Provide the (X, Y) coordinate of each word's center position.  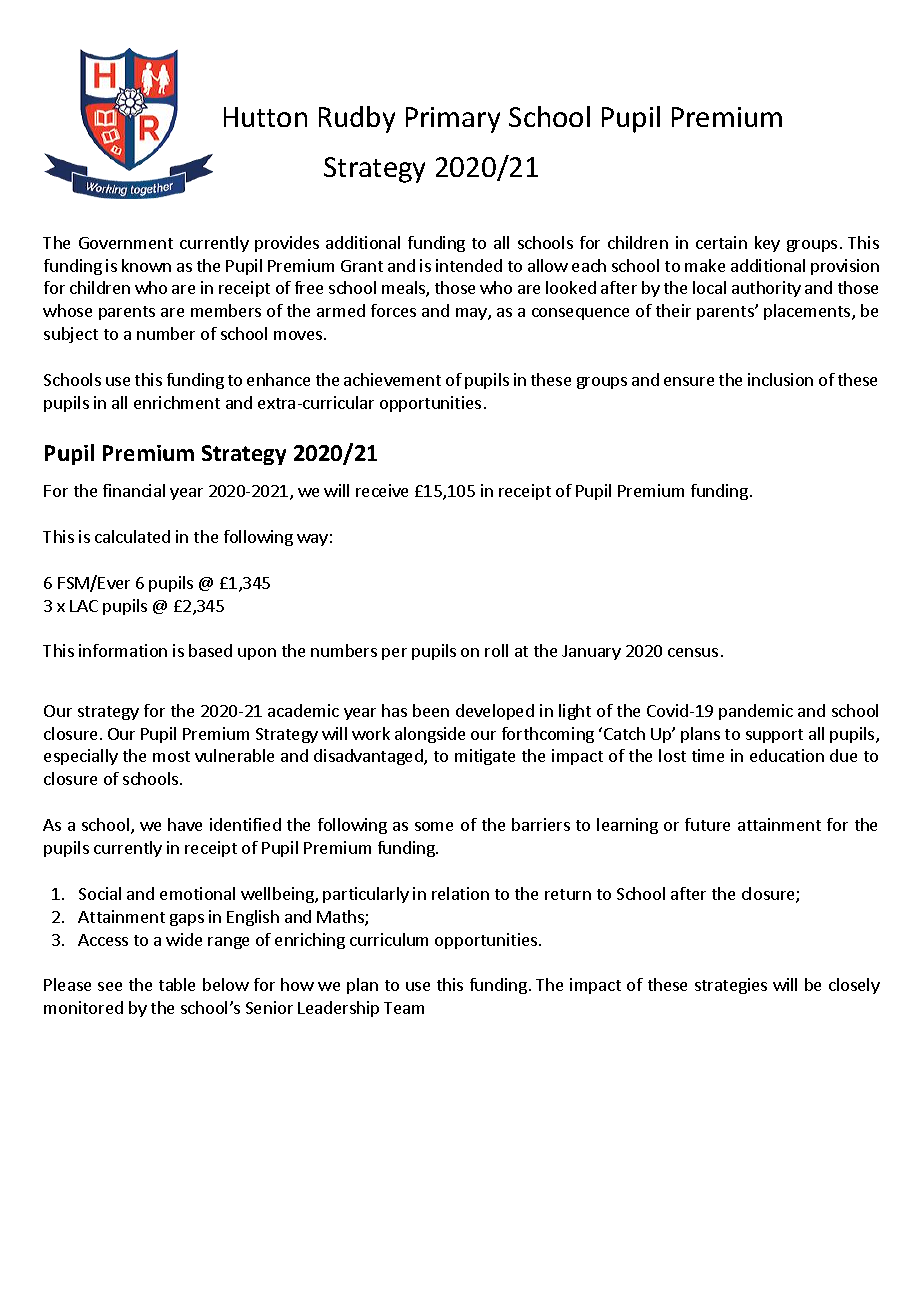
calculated (132, 536)
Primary (453, 120)
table (177, 984)
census (693, 652)
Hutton (265, 117)
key (767, 244)
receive (382, 490)
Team (404, 1008)
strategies (731, 986)
